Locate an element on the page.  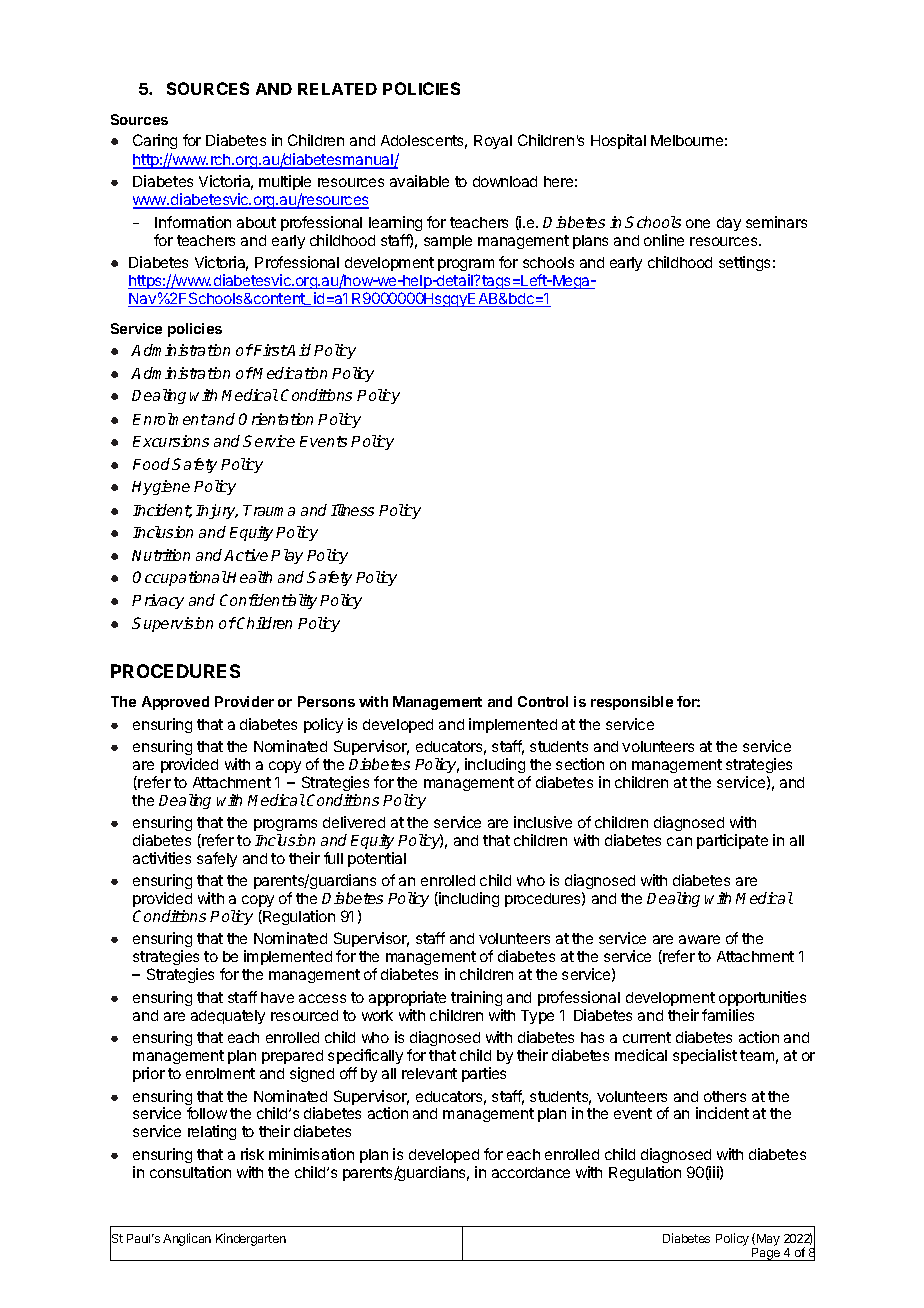
Control is located at coordinates (543, 701).
